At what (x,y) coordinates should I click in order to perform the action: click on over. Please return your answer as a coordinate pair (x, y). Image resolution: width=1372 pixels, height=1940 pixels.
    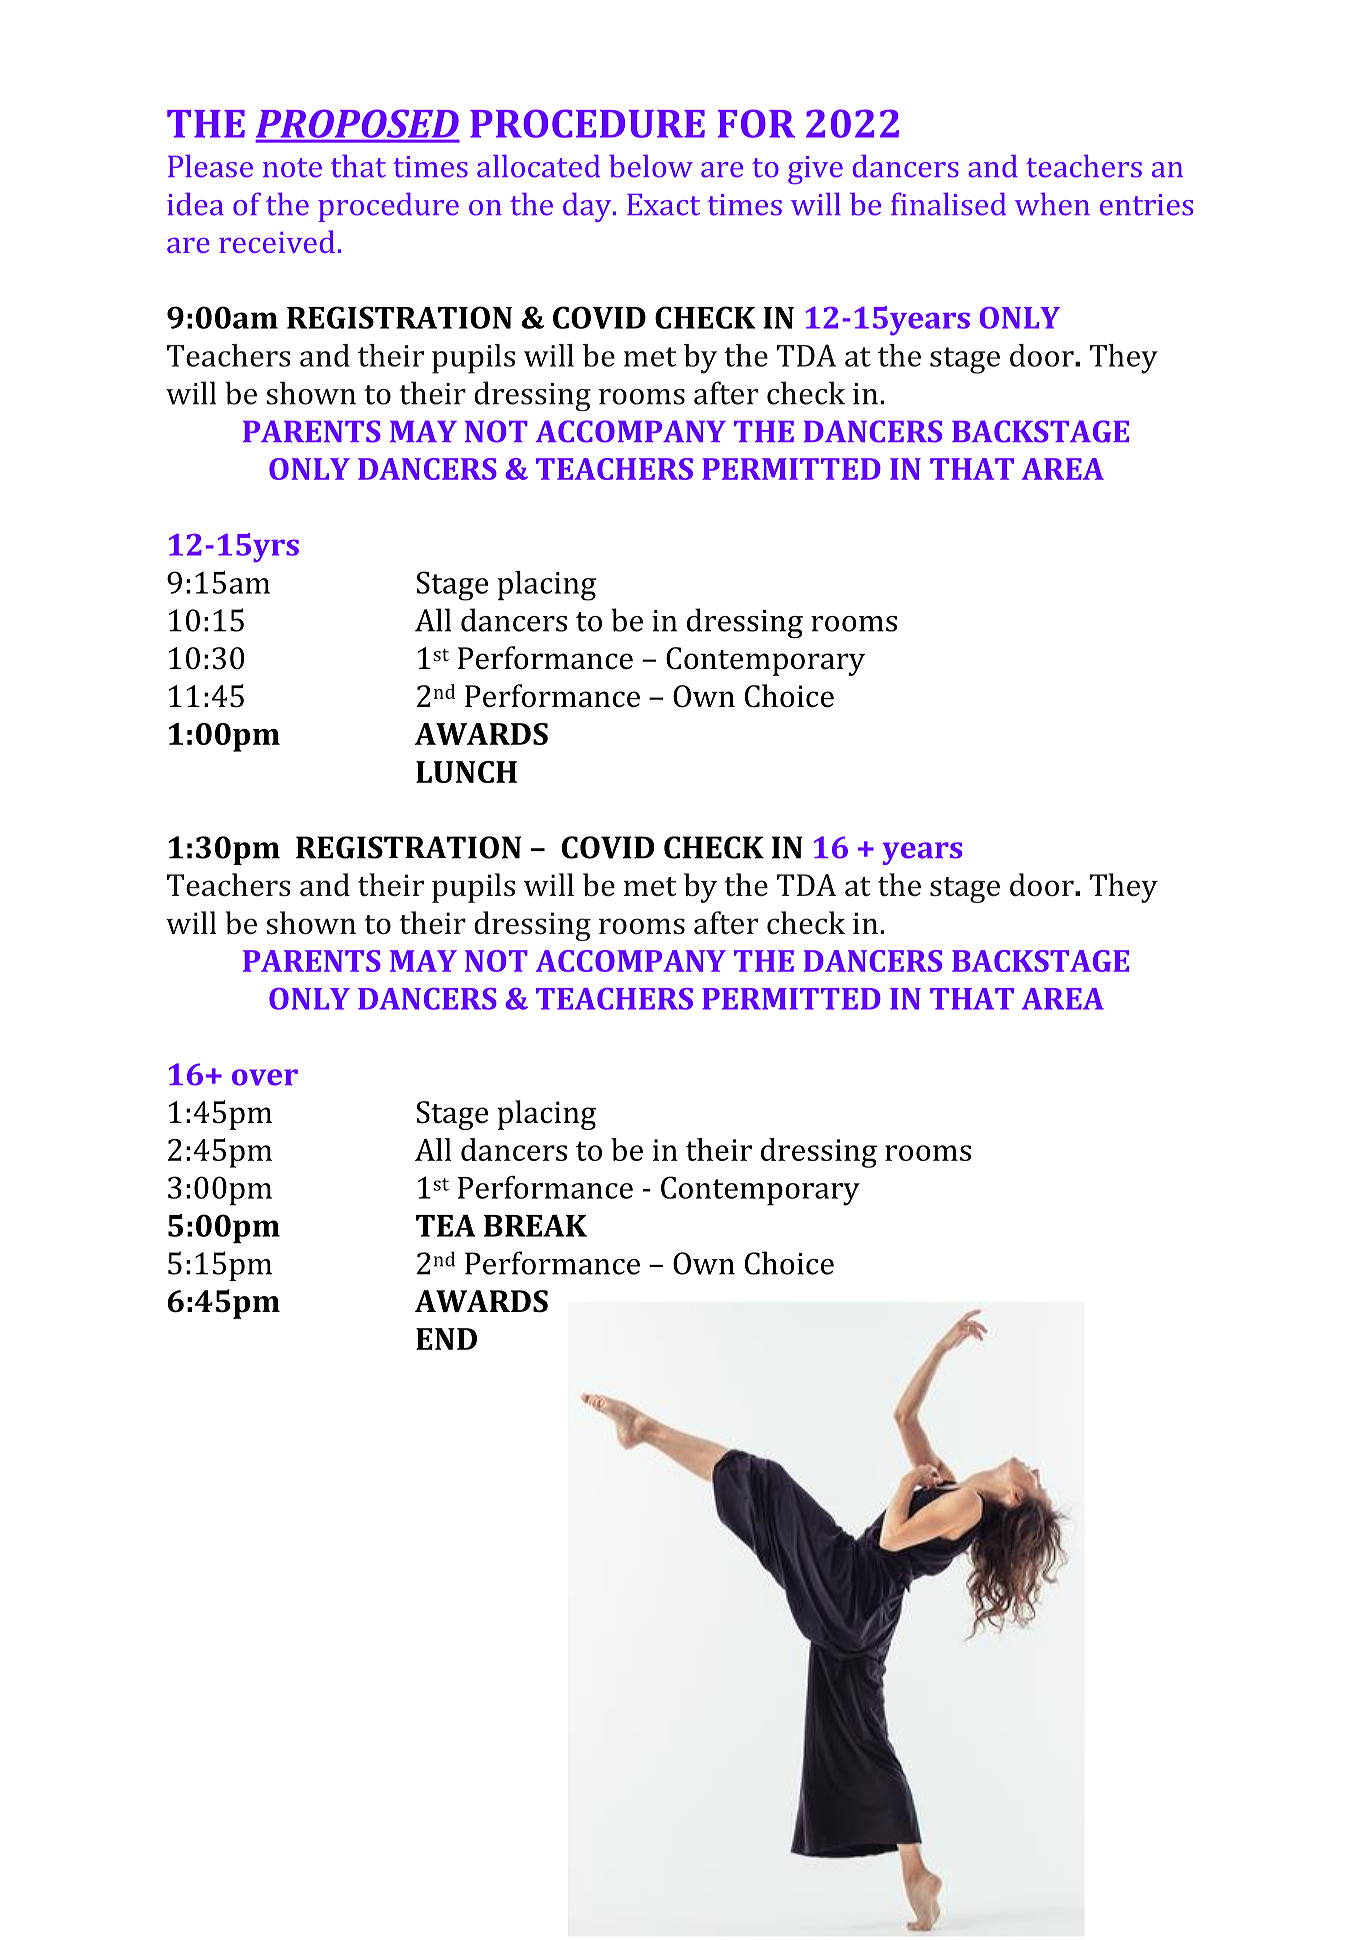
    Looking at the image, I should click on (265, 1077).
